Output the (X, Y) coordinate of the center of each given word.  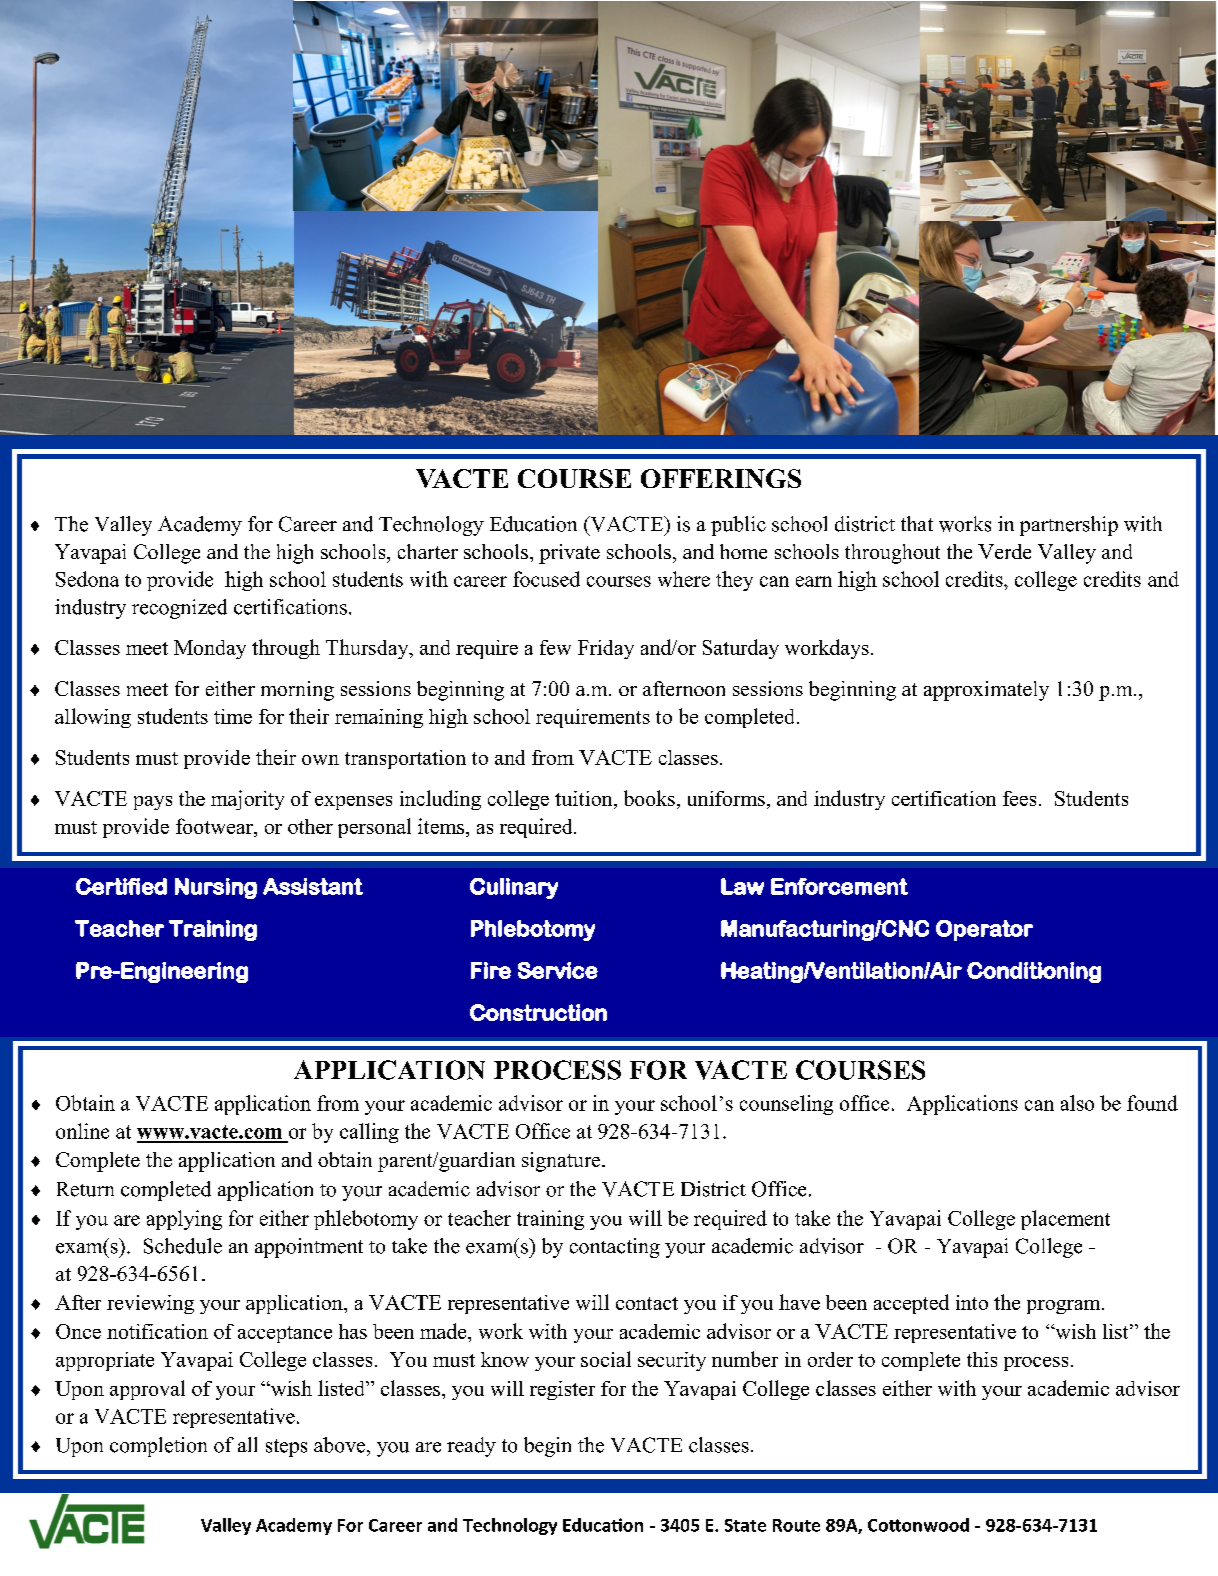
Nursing (216, 888)
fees (1019, 798)
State (745, 1525)
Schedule (183, 1246)
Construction (538, 1012)
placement (1065, 1220)
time (233, 716)
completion (158, 1447)
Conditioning (1034, 972)
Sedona (87, 579)
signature (562, 1162)
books (649, 798)
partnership (1069, 526)
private (569, 554)
